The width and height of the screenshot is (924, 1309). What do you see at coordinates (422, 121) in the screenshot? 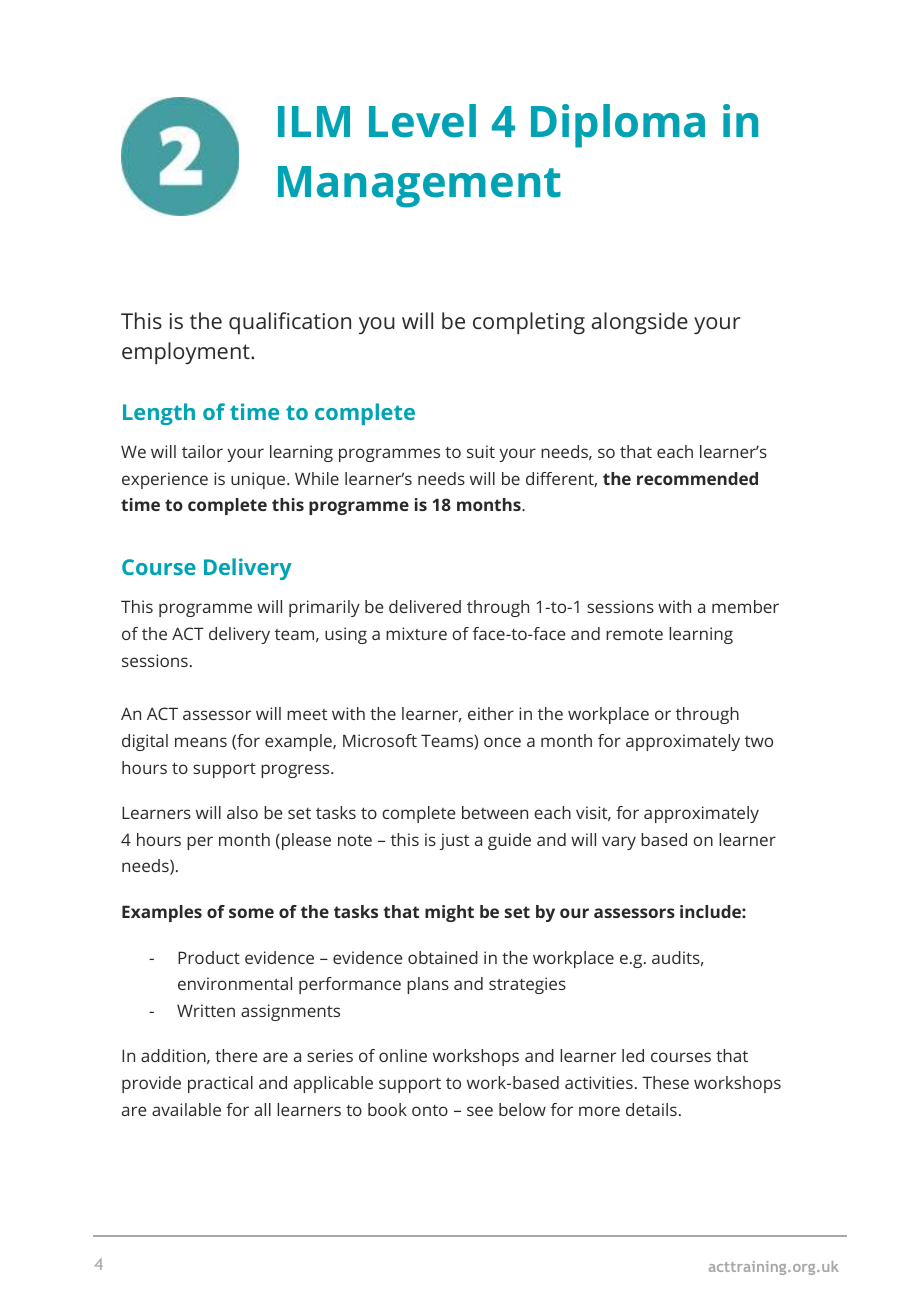
I see `Level` at bounding box center [422, 121].
